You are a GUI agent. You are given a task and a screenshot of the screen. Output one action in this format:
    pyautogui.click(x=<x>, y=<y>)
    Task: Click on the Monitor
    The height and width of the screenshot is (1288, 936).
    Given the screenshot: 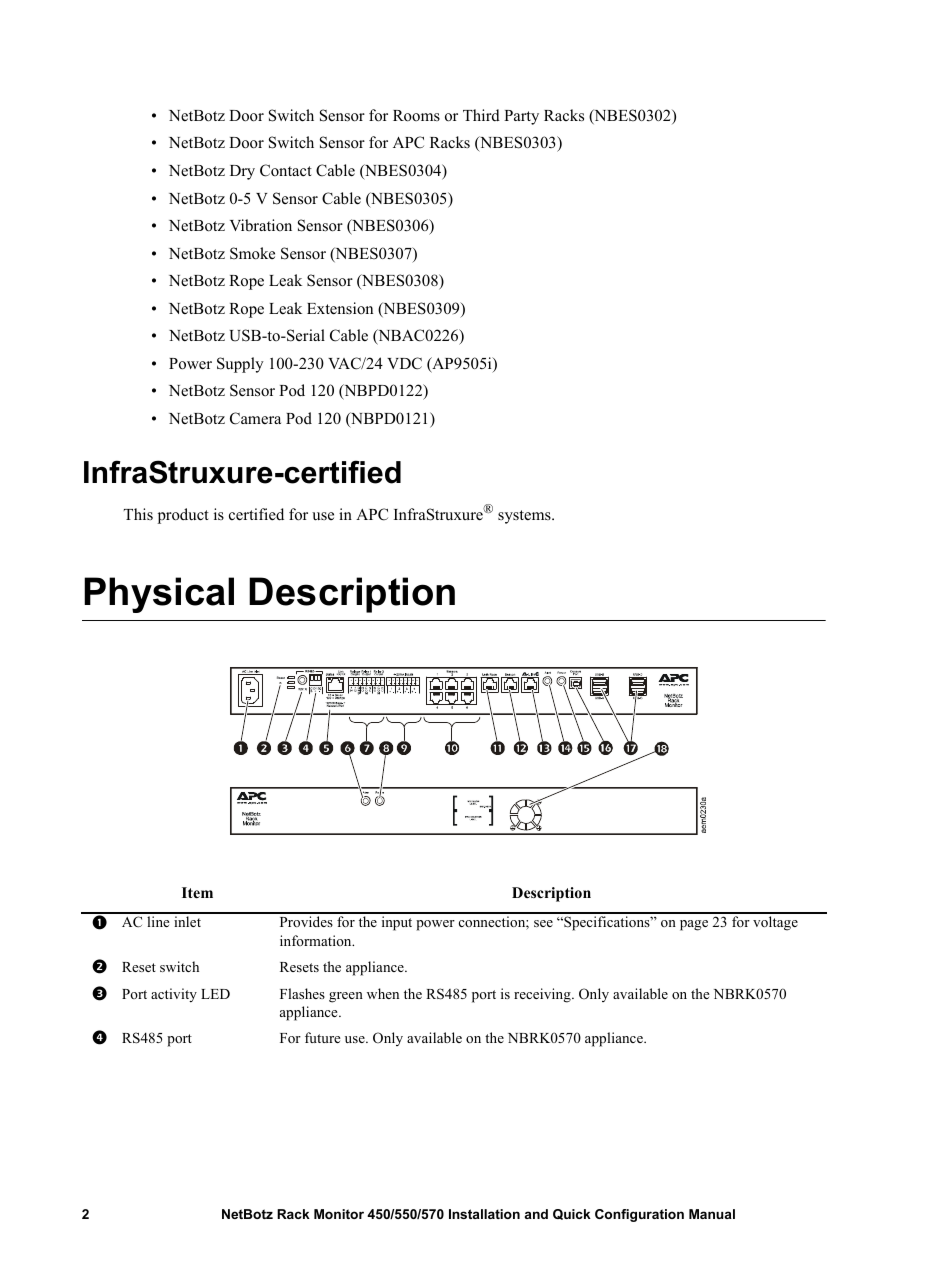 What is the action you would take?
    pyautogui.click(x=339, y=1214)
